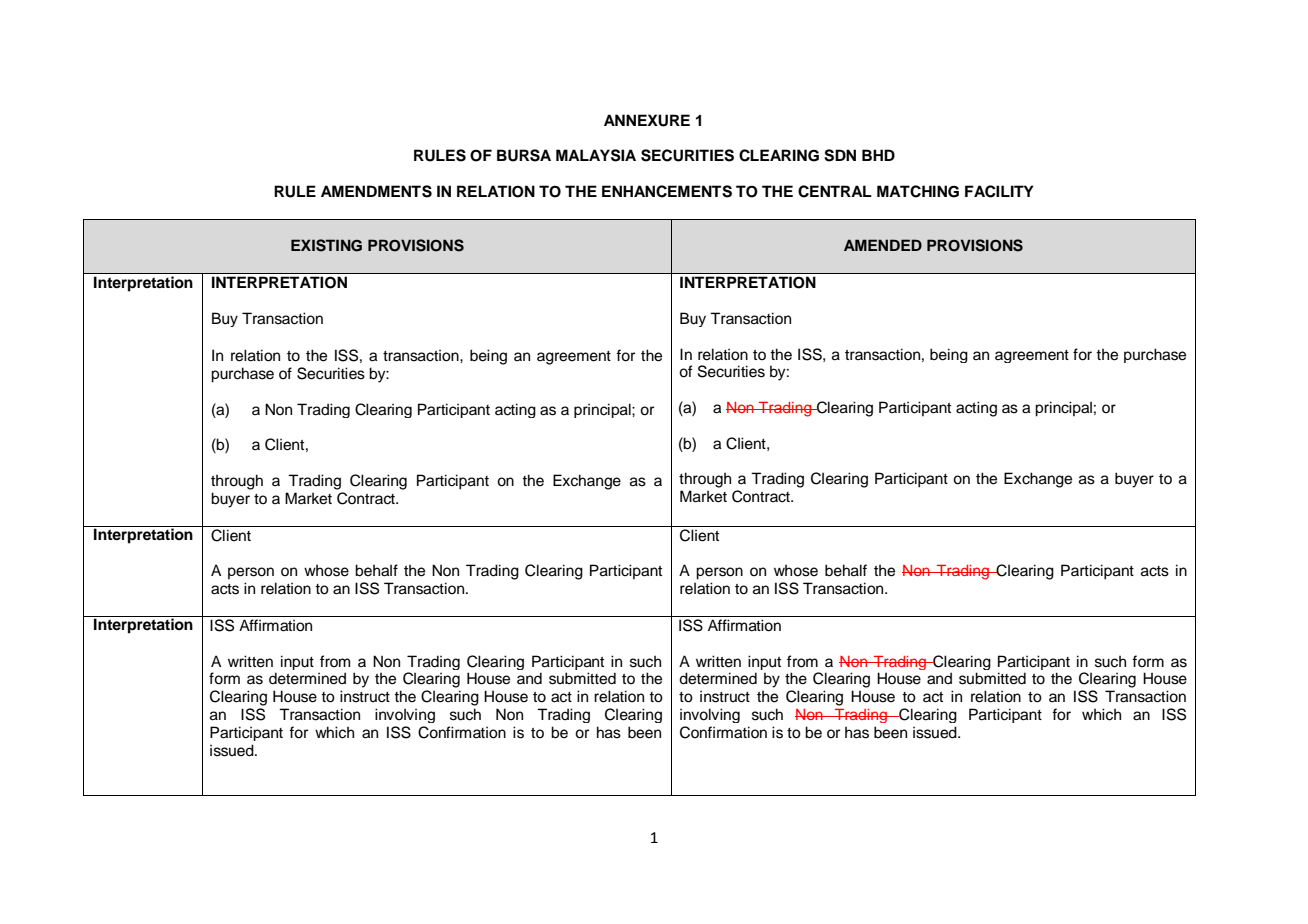  I want to click on AMENDMENTS, so click(376, 191).
